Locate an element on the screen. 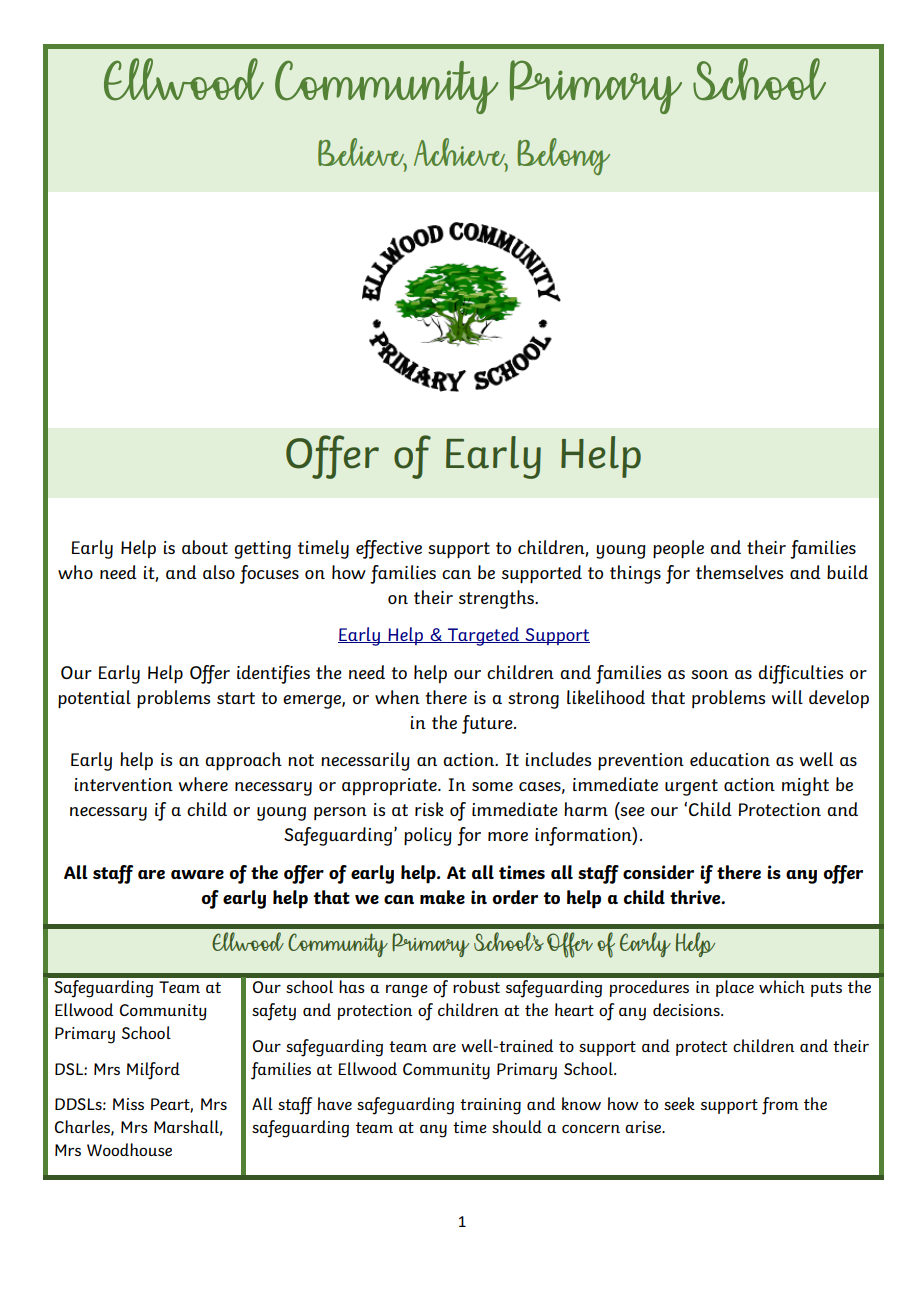 This screenshot has width=924, height=1308. training is located at coordinates (490, 1106).
